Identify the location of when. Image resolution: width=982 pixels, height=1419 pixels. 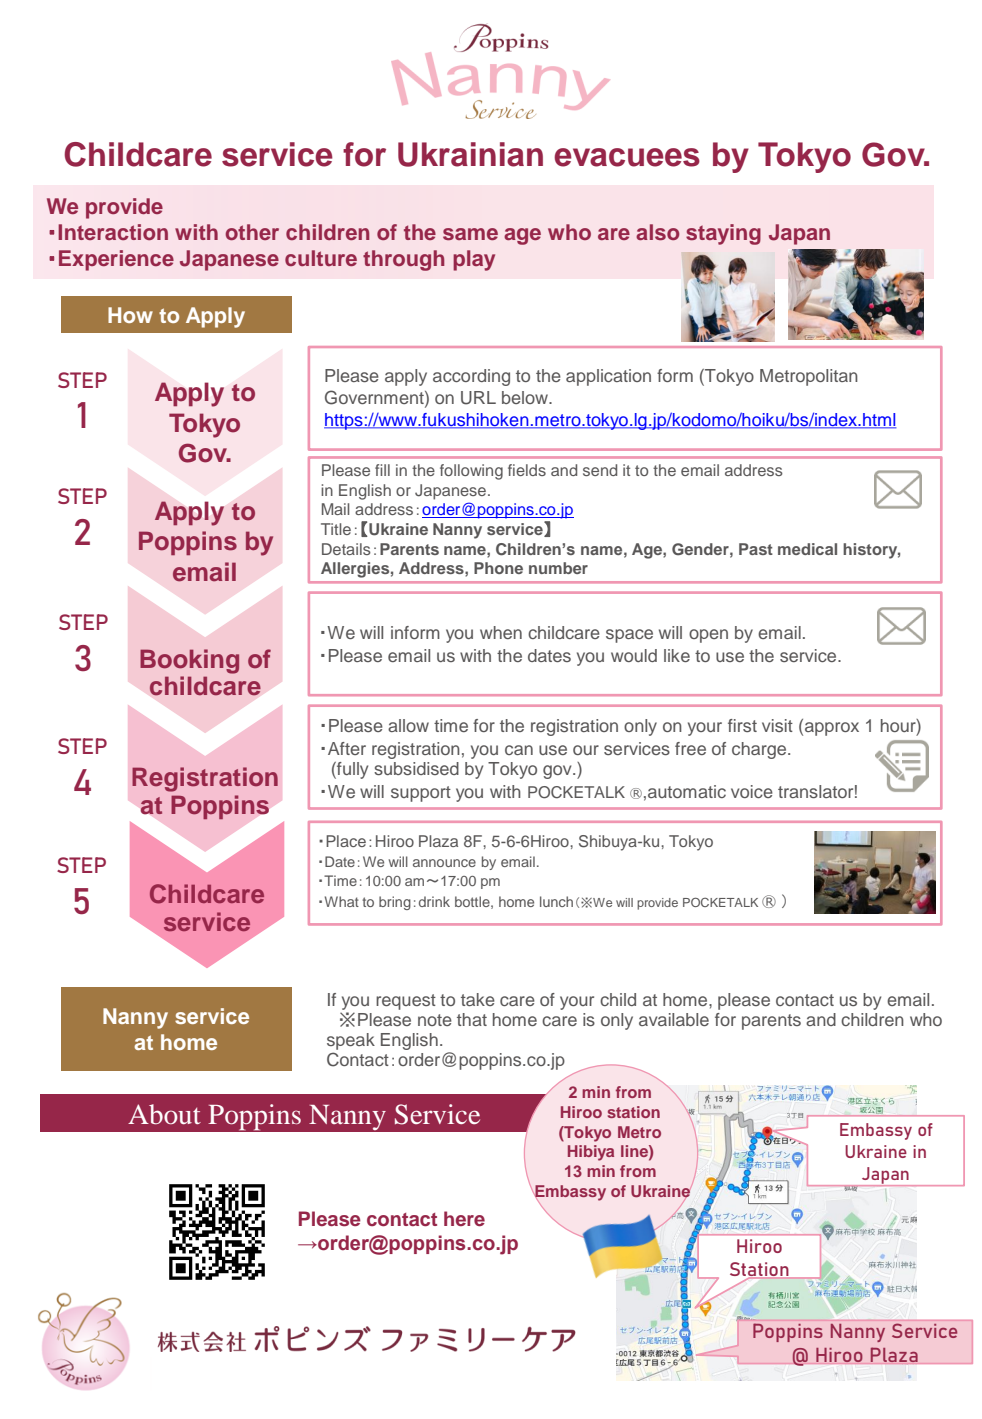
(501, 632).
